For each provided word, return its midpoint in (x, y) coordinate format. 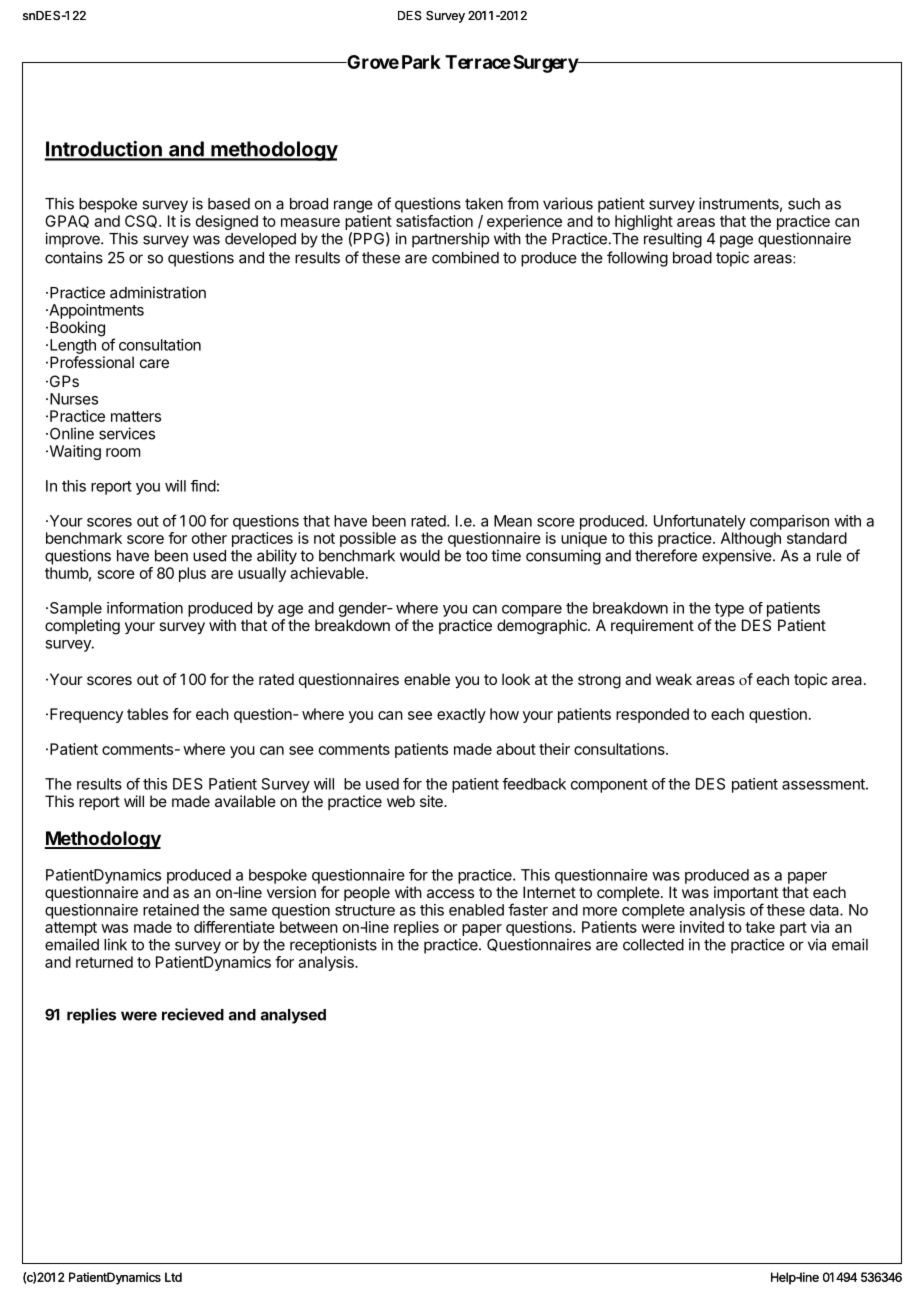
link (115, 944)
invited (702, 927)
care (154, 363)
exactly (461, 715)
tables (147, 714)
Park (421, 62)
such (804, 204)
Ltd (173, 1277)
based (229, 204)
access (450, 893)
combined (465, 257)
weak (674, 679)
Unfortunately (700, 522)
